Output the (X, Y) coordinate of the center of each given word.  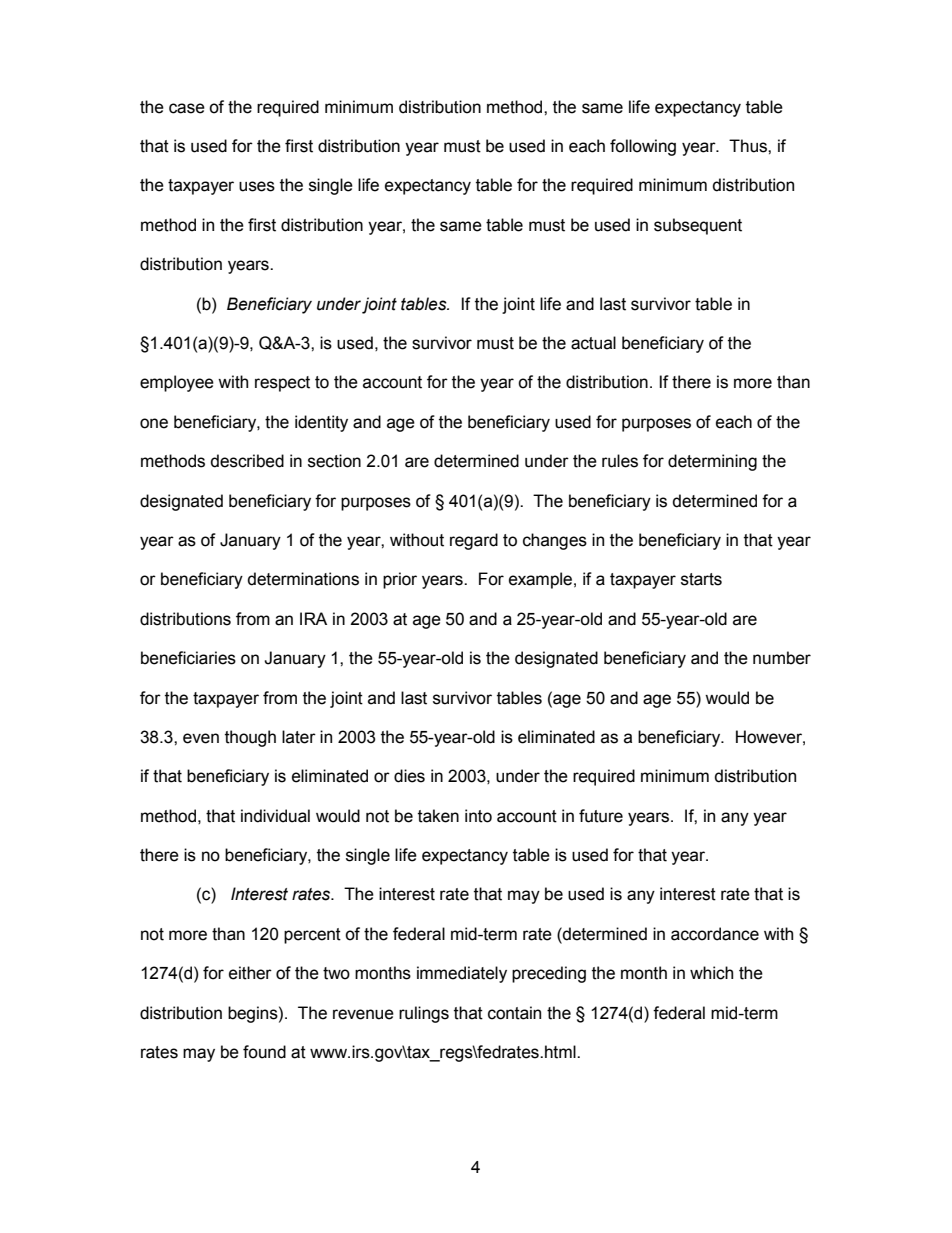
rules (620, 461)
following (643, 147)
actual (593, 343)
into (478, 816)
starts (701, 579)
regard (474, 541)
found (264, 1052)
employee (177, 383)
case (187, 108)
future (601, 816)
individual (275, 816)
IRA (313, 618)
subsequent (698, 226)
